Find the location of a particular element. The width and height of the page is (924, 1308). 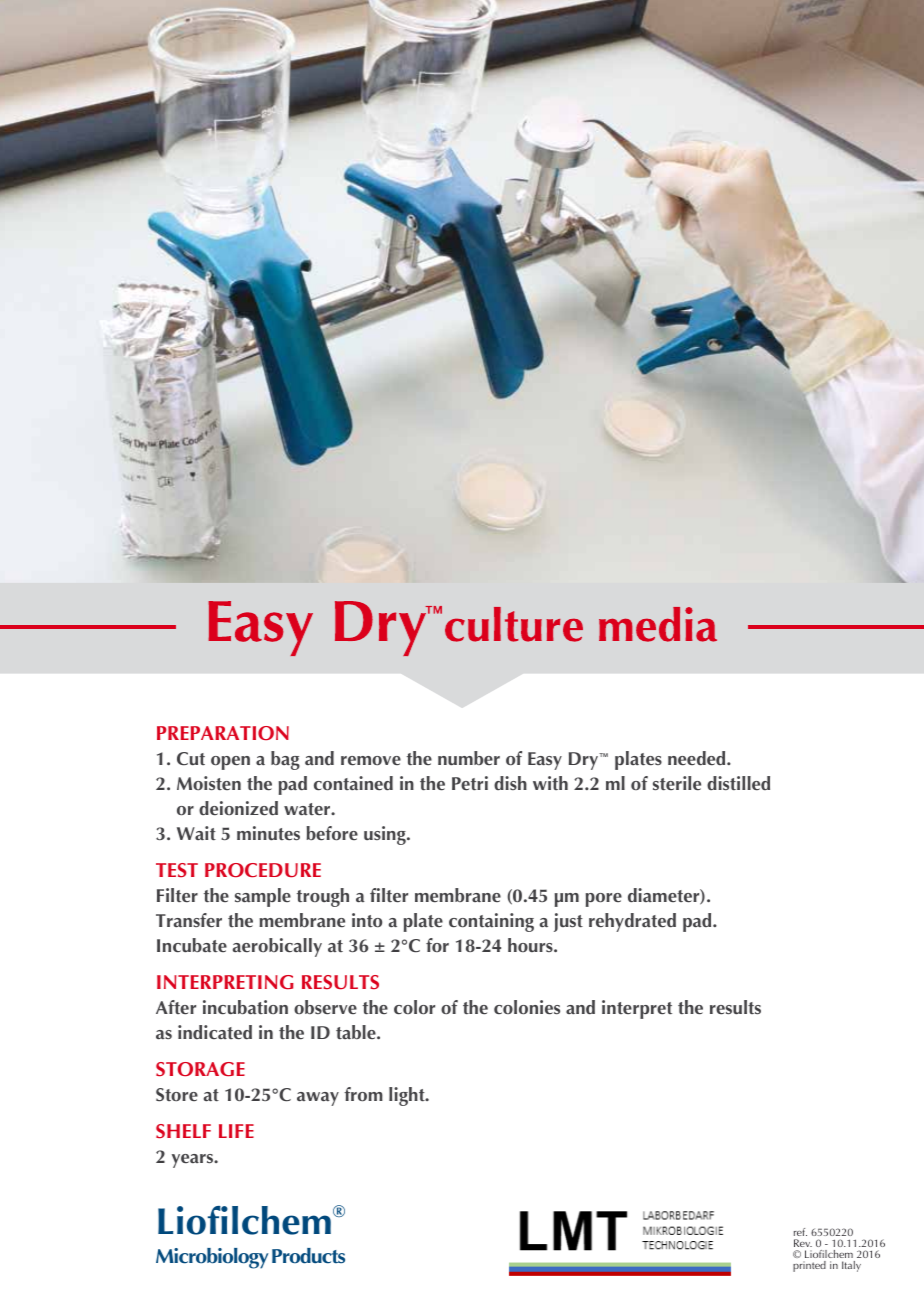

needed is located at coordinates (698, 758).
